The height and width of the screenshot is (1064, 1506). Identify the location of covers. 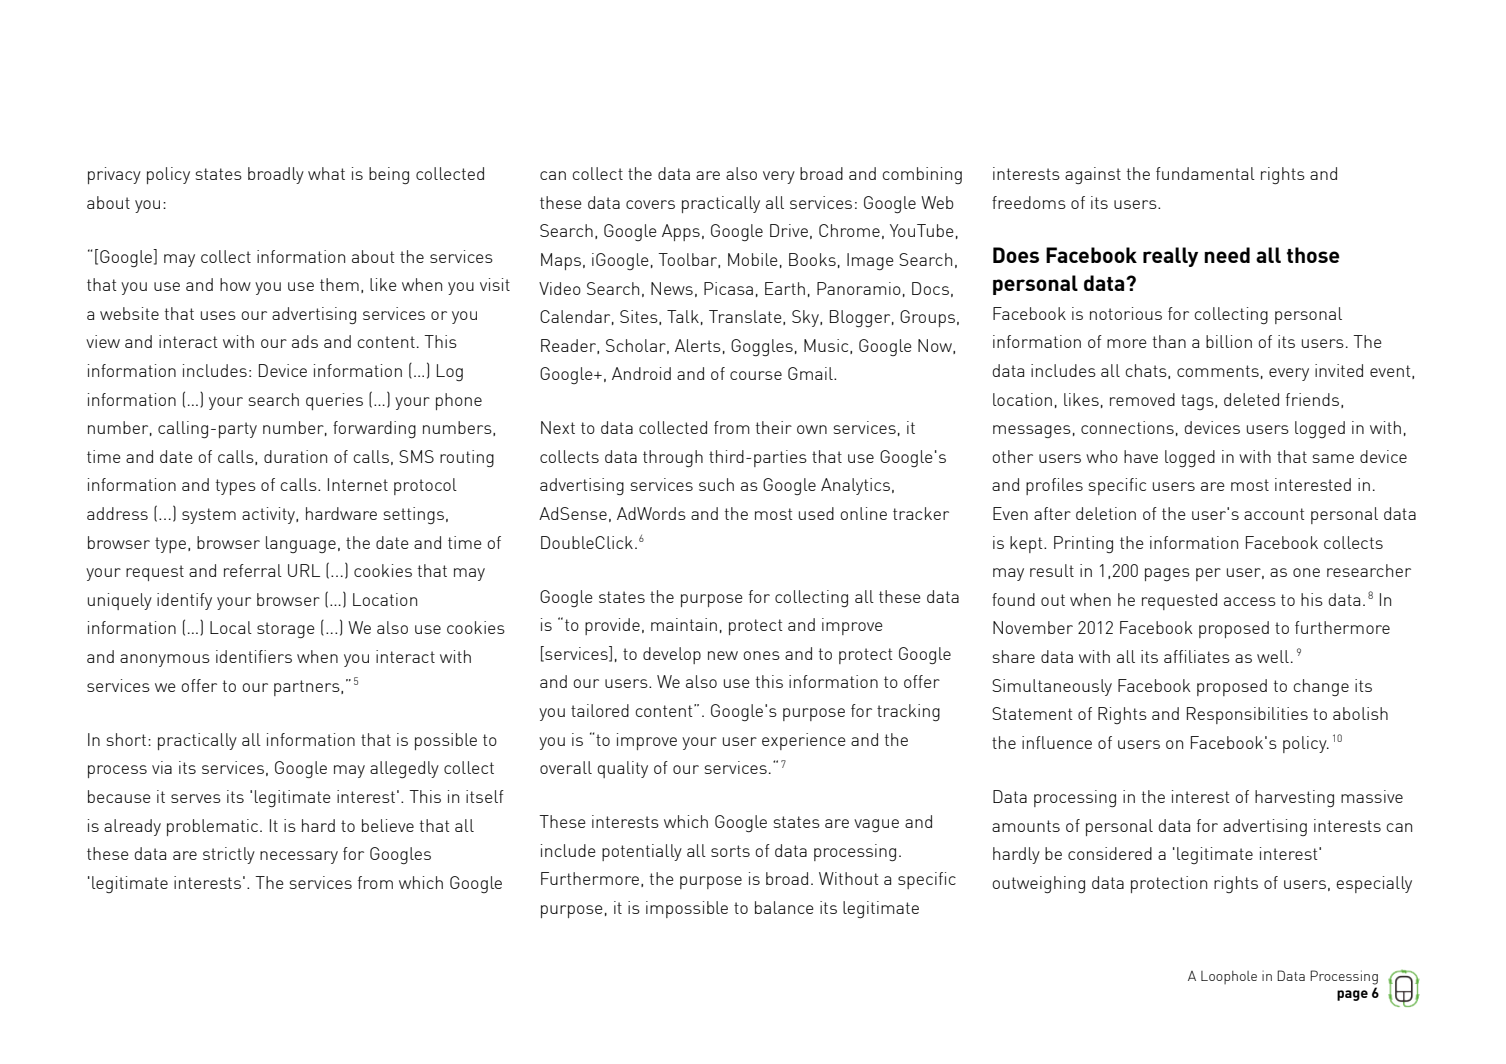
(650, 204).
